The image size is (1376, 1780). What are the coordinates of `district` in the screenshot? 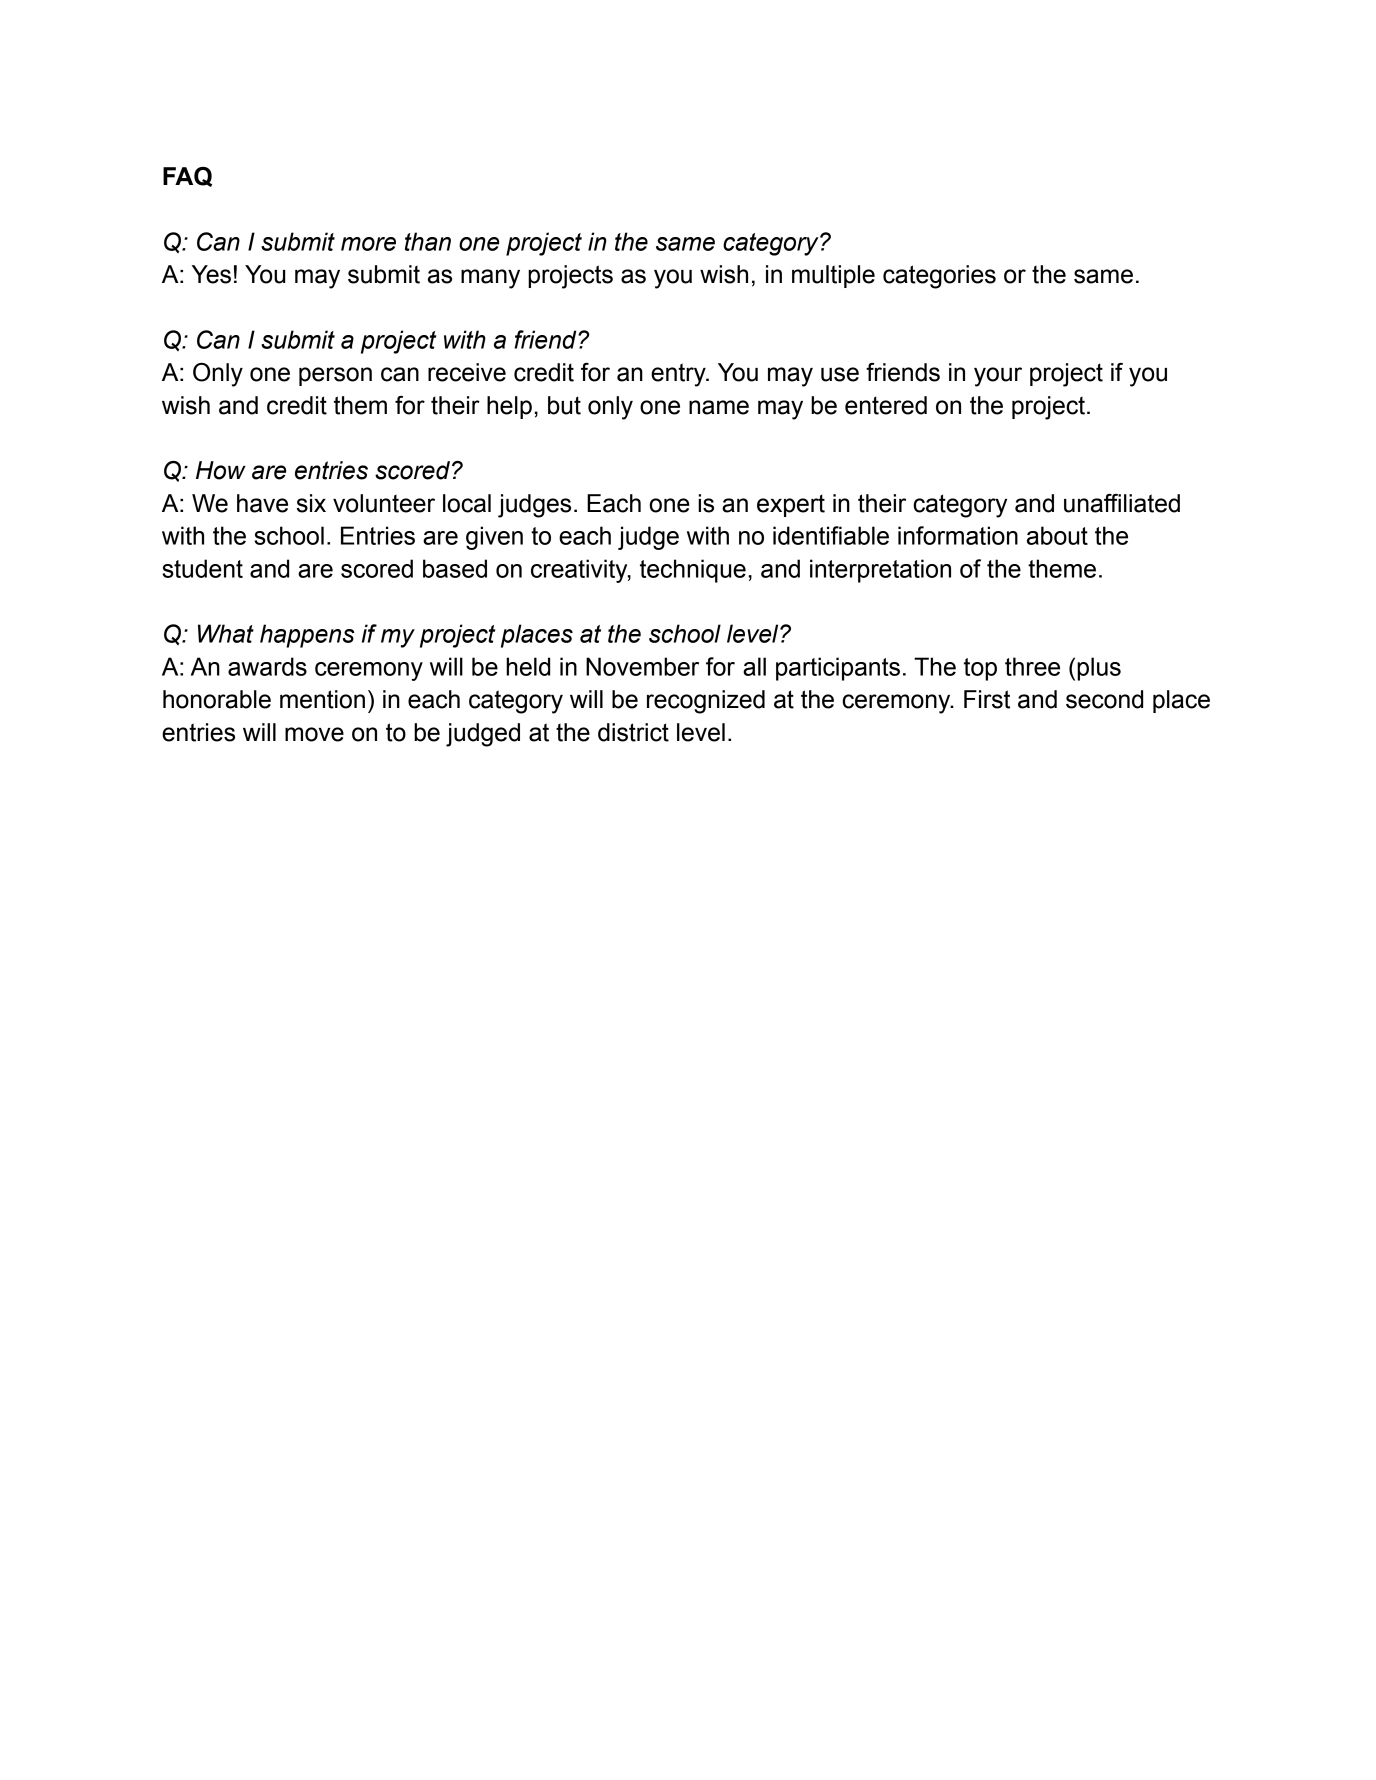 It's located at (633, 732).
